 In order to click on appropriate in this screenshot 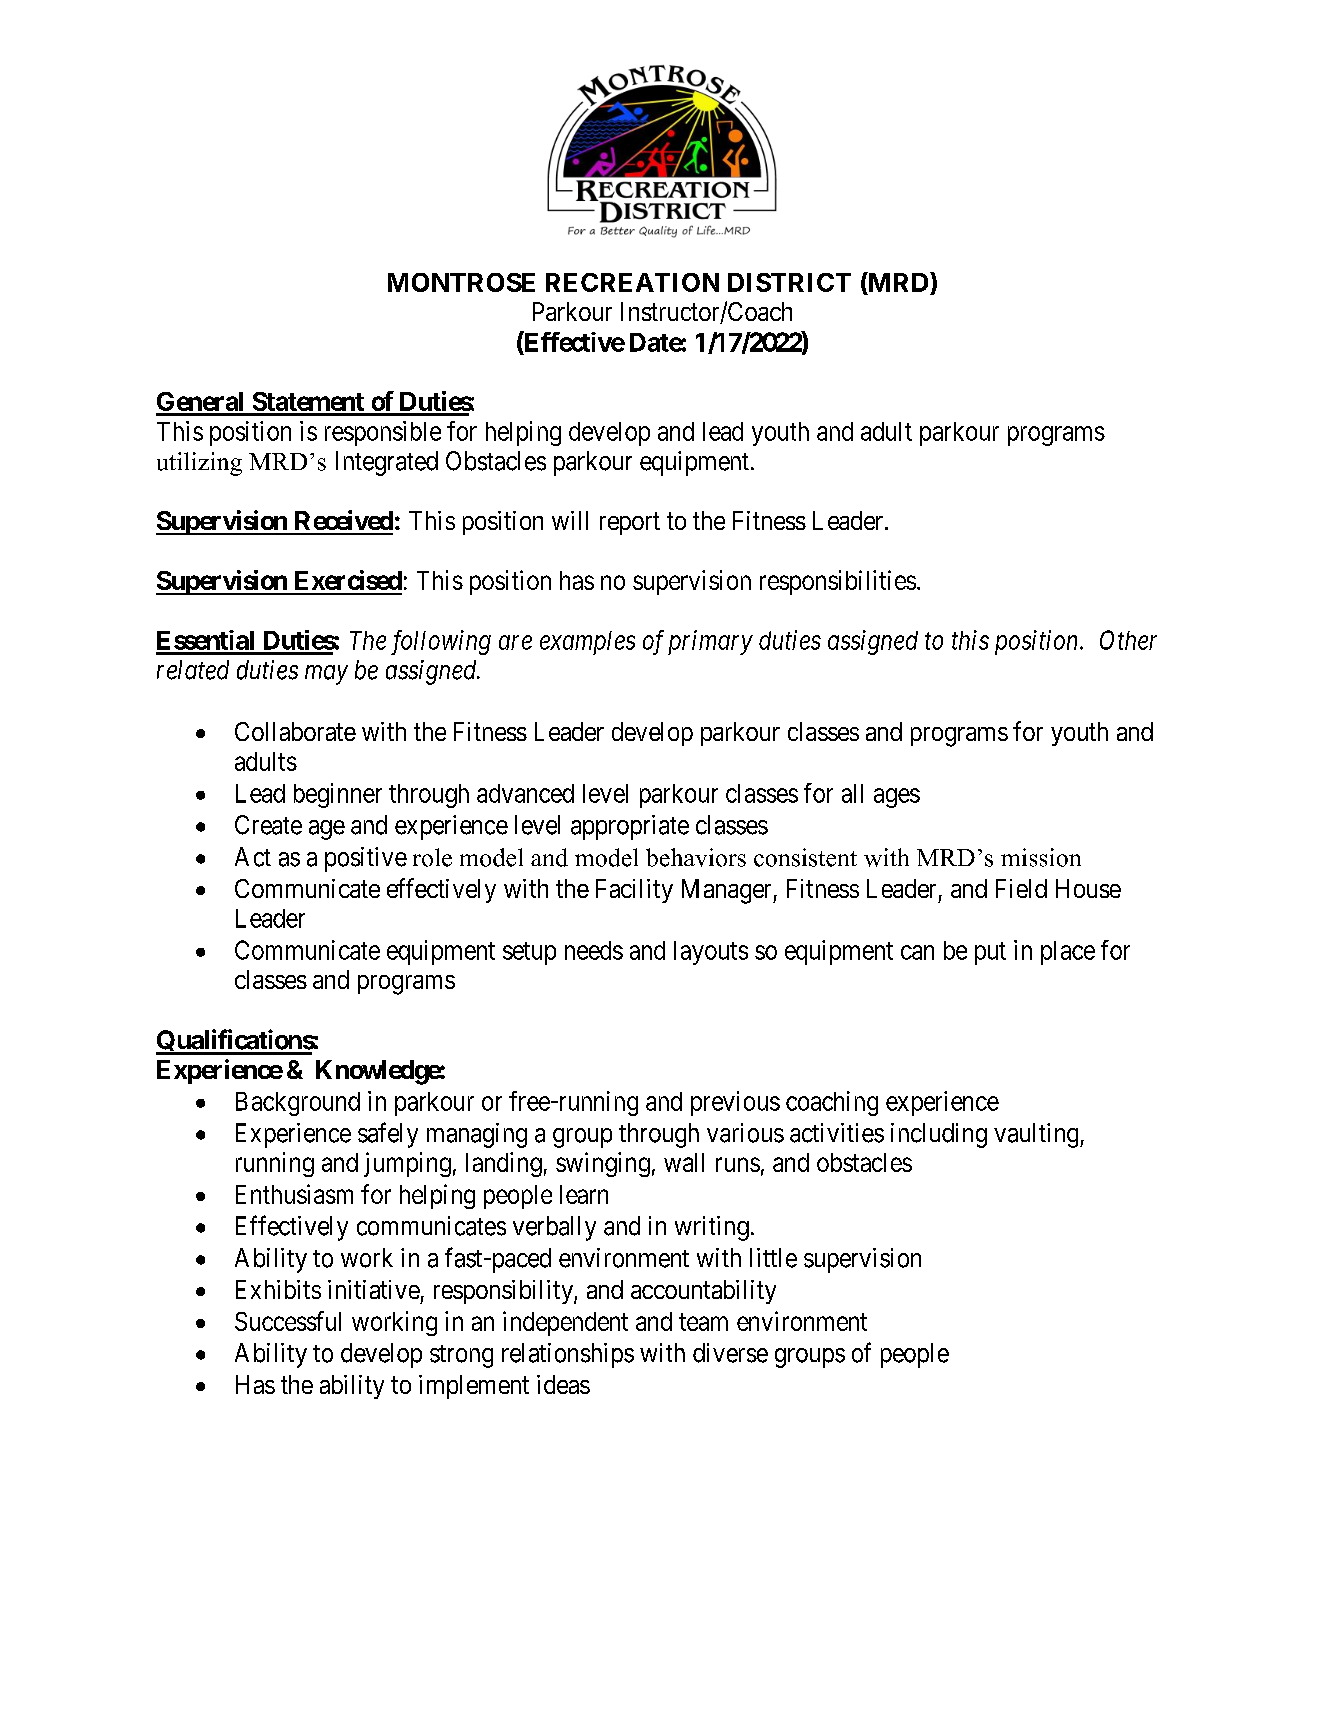, I will do `click(630, 827)`.
